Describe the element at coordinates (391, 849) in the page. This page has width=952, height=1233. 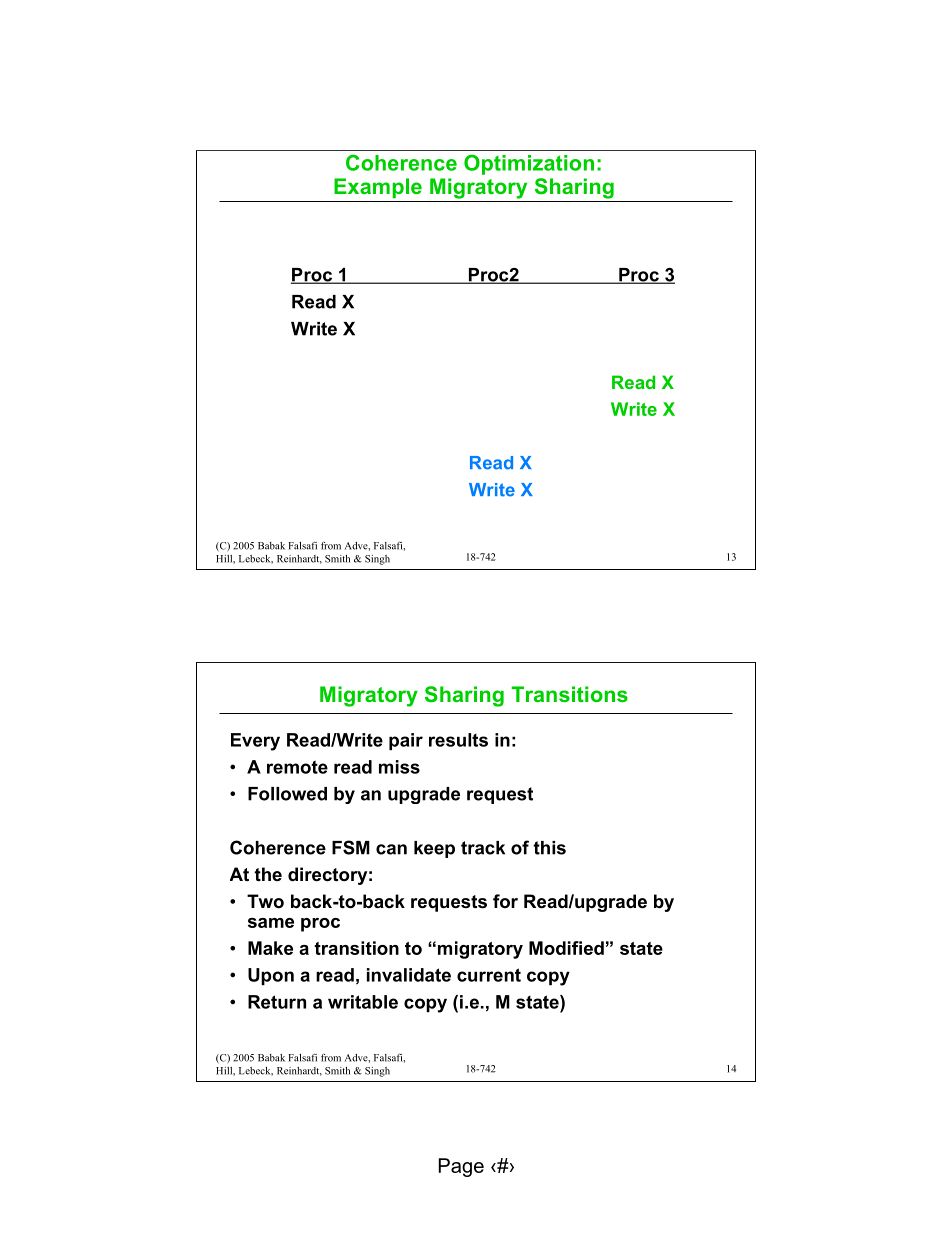
I see `can` at that location.
